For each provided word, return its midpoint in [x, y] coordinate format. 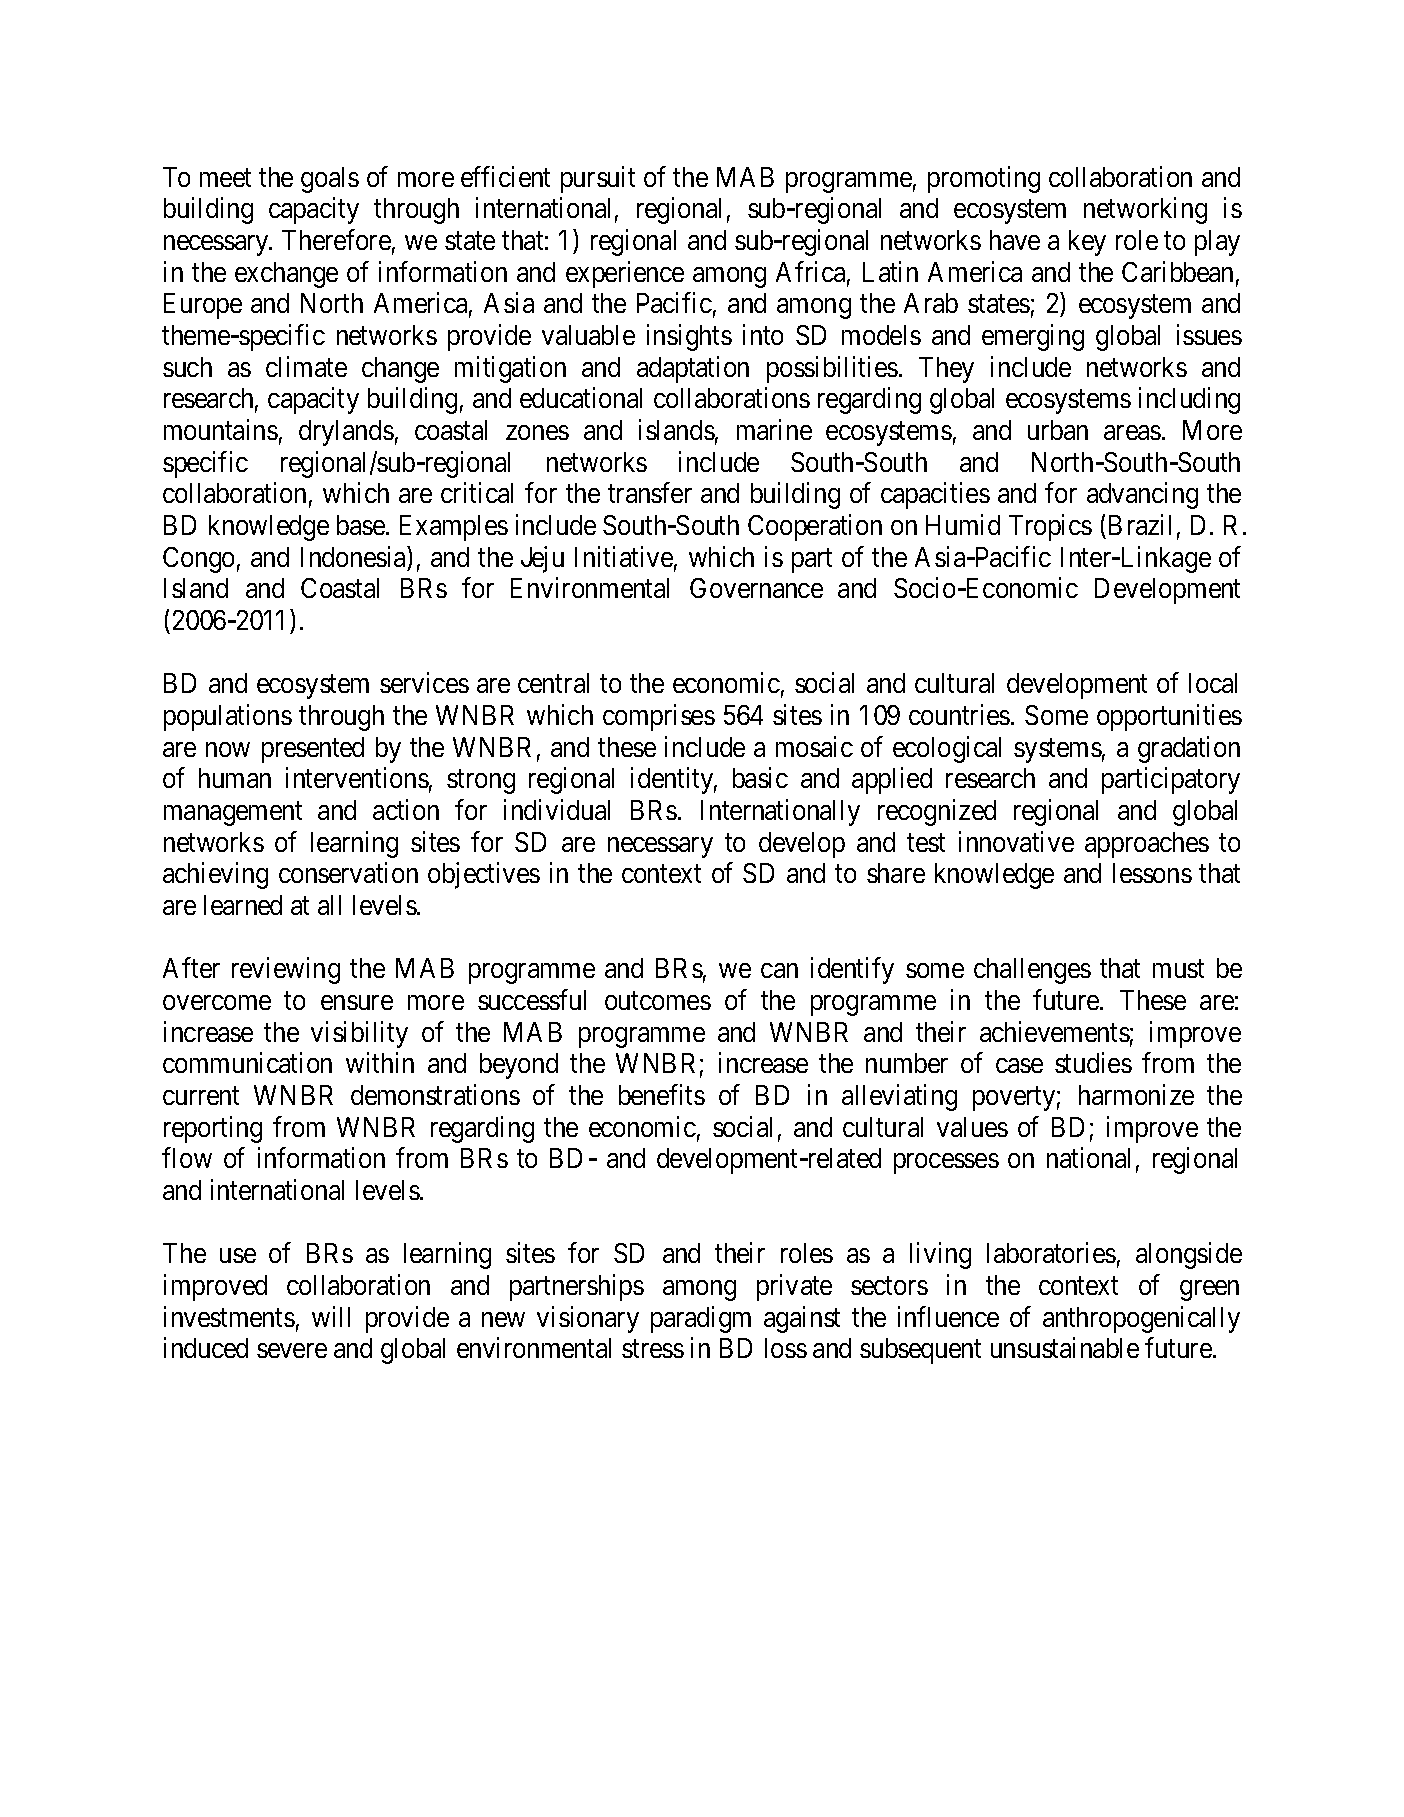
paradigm [701, 1319]
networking [1145, 211]
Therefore [336, 239]
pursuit [598, 179]
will [331, 1316]
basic [760, 778]
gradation [1189, 749]
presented [313, 750]
